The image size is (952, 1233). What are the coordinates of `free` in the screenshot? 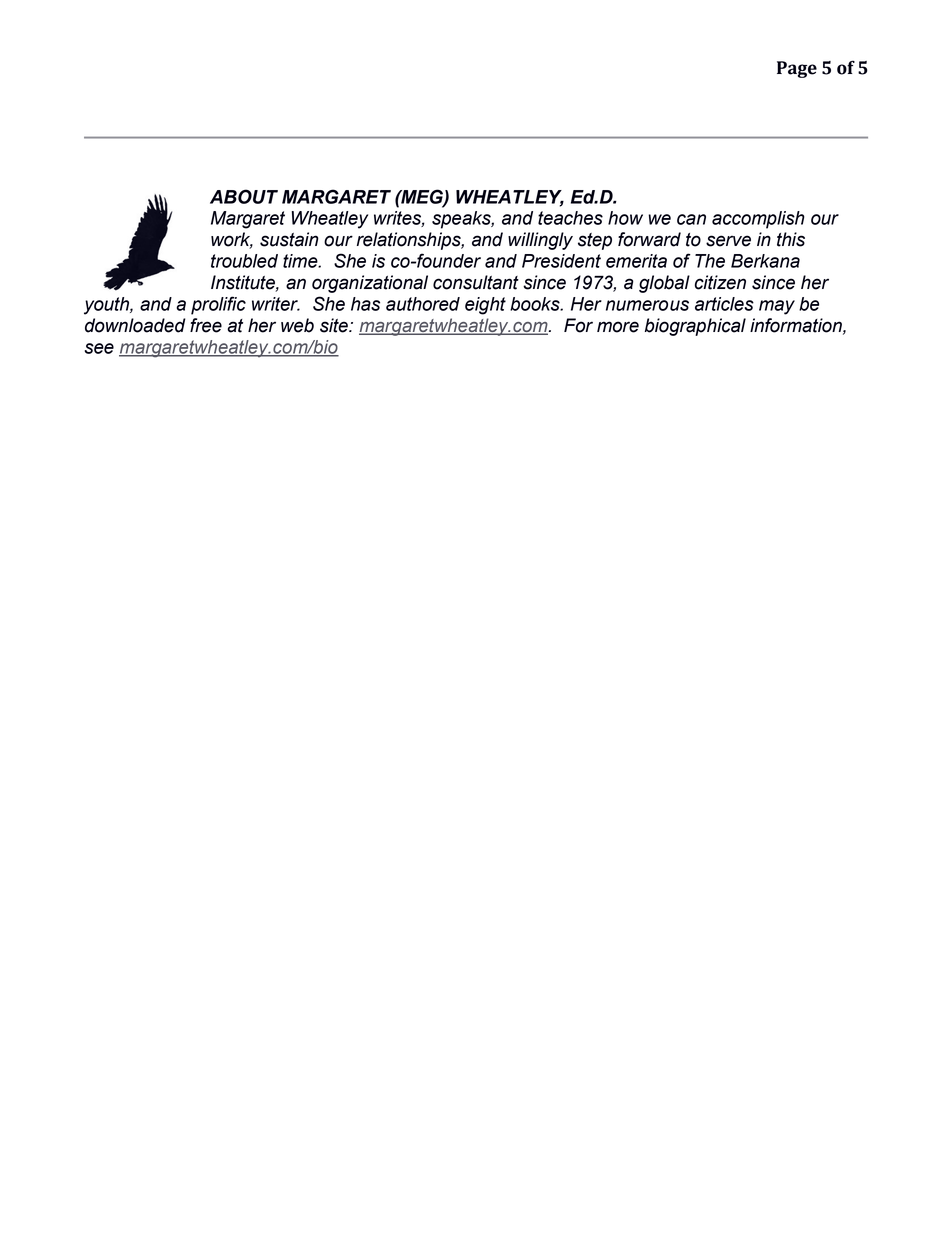 It's located at (206, 325).
